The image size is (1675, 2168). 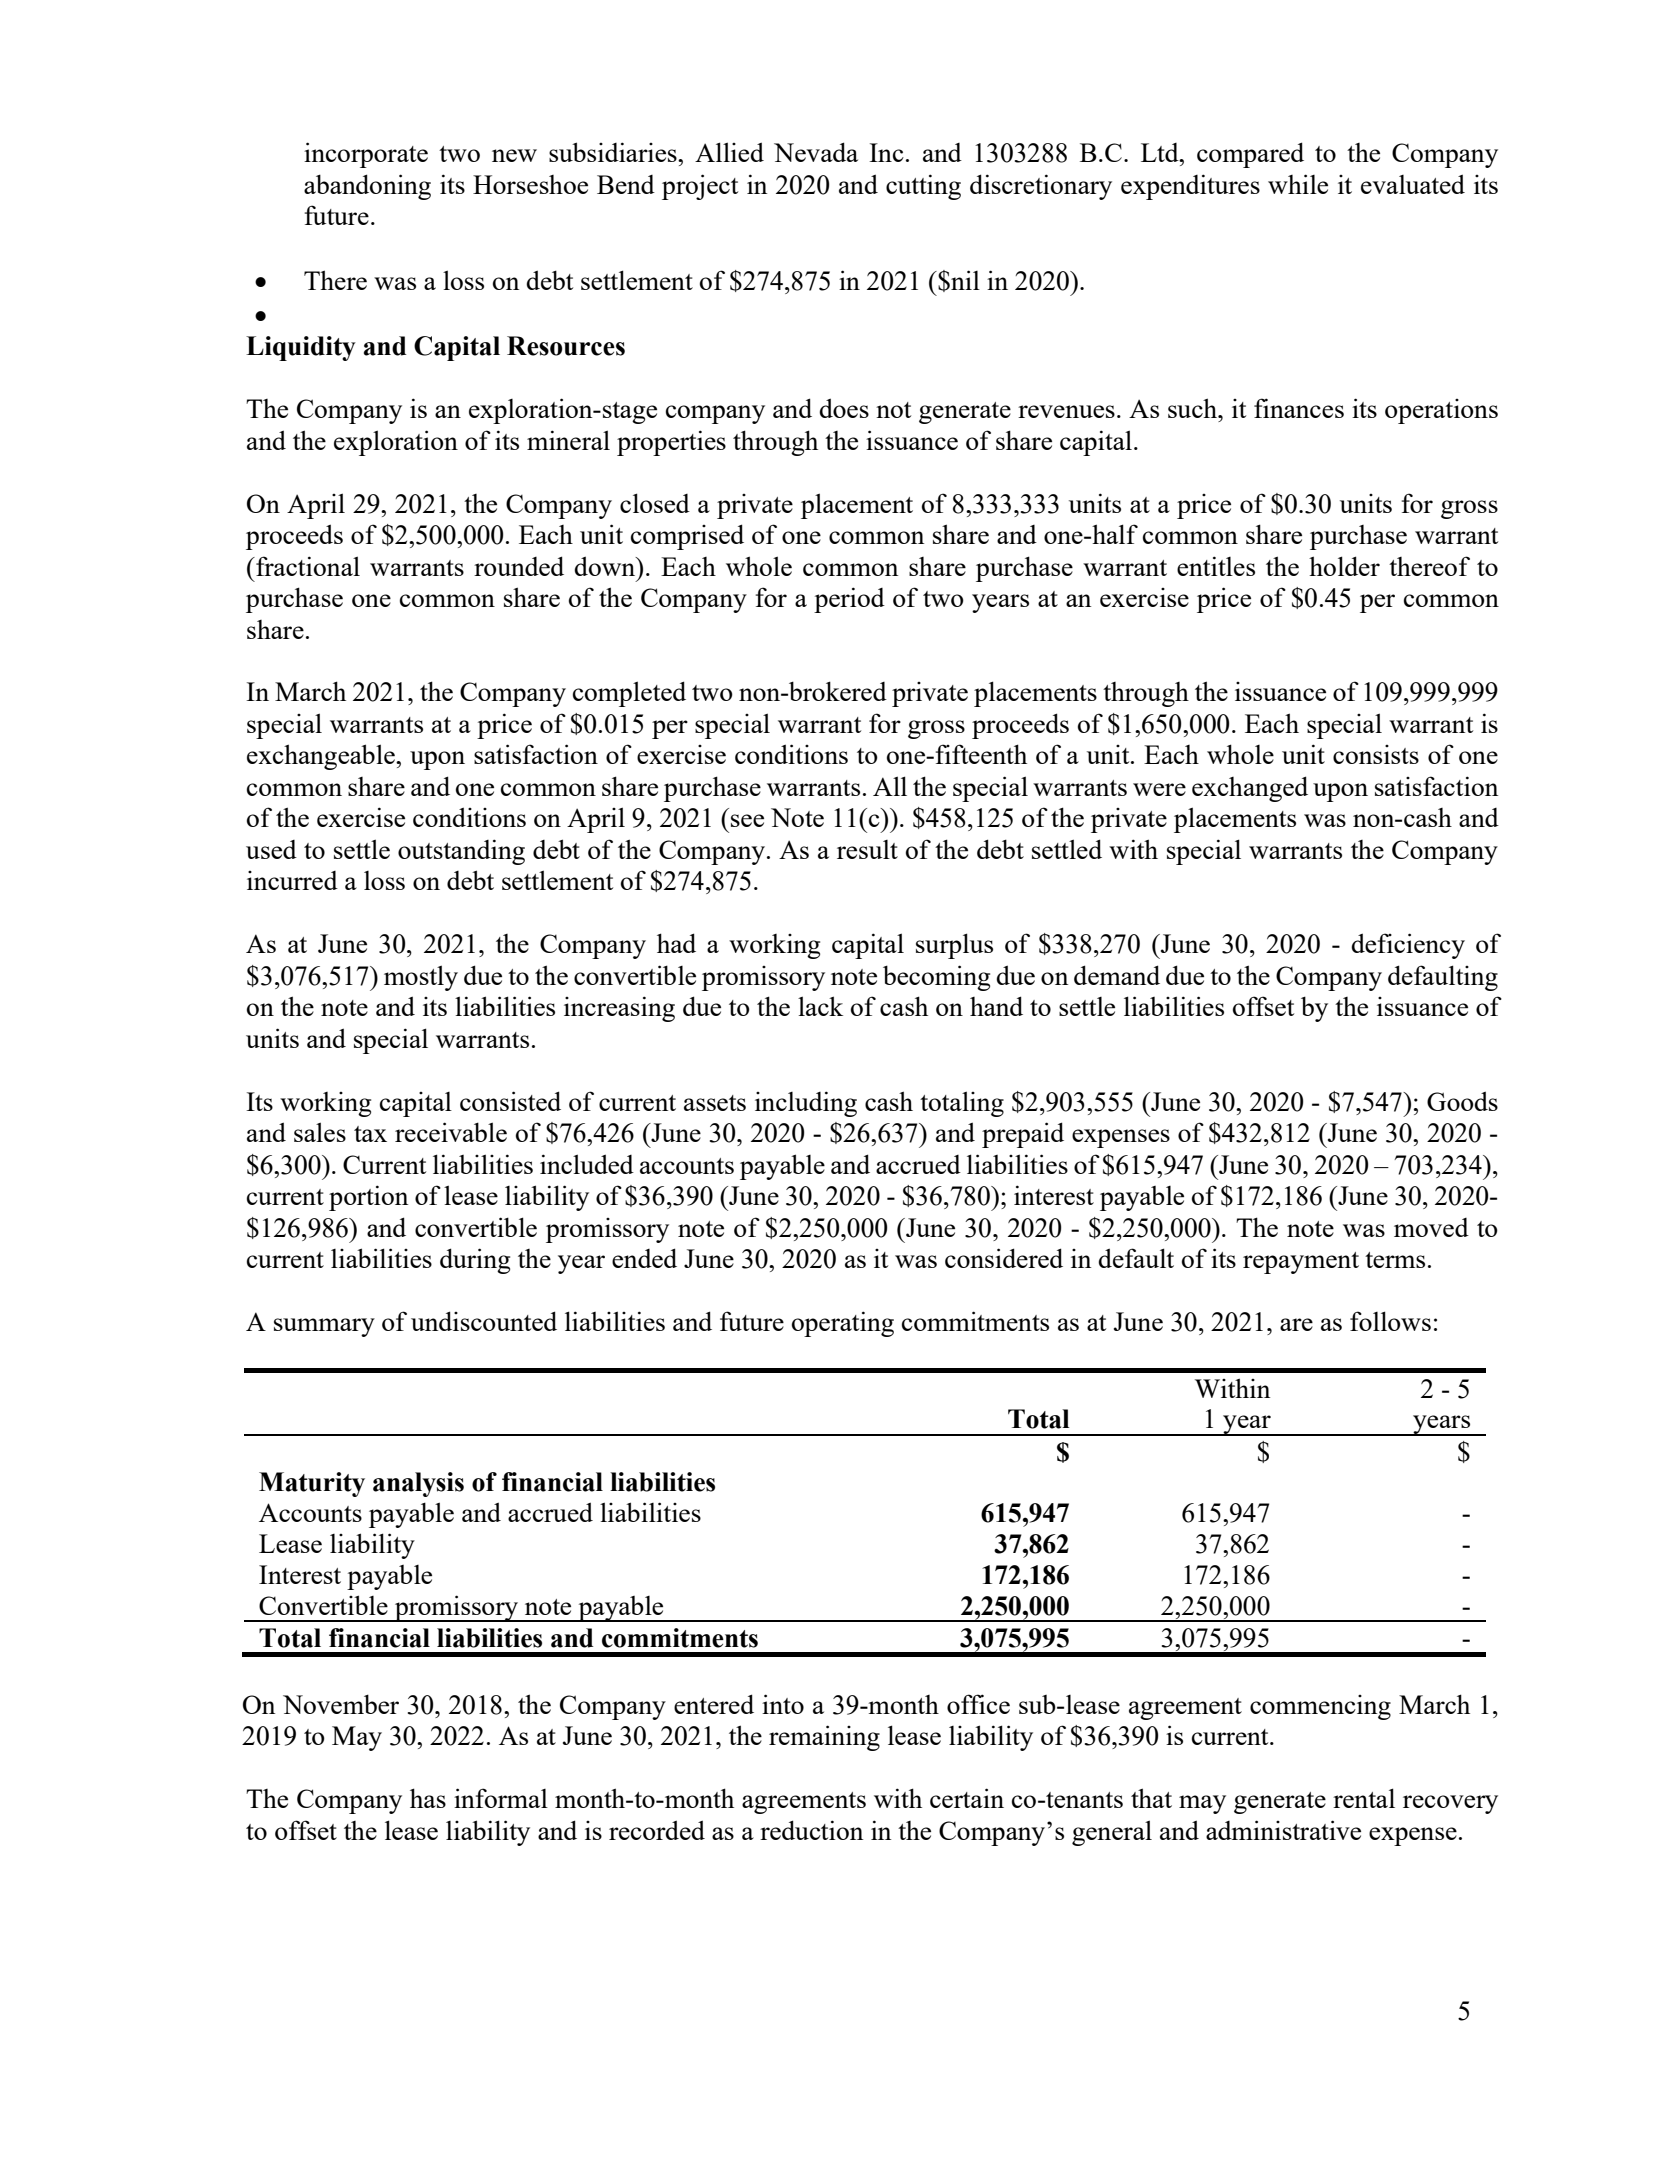 What do you see at coordinates (1301, 1263) in the document?
I see `repayment` at bounding box center [1301, 1263].
